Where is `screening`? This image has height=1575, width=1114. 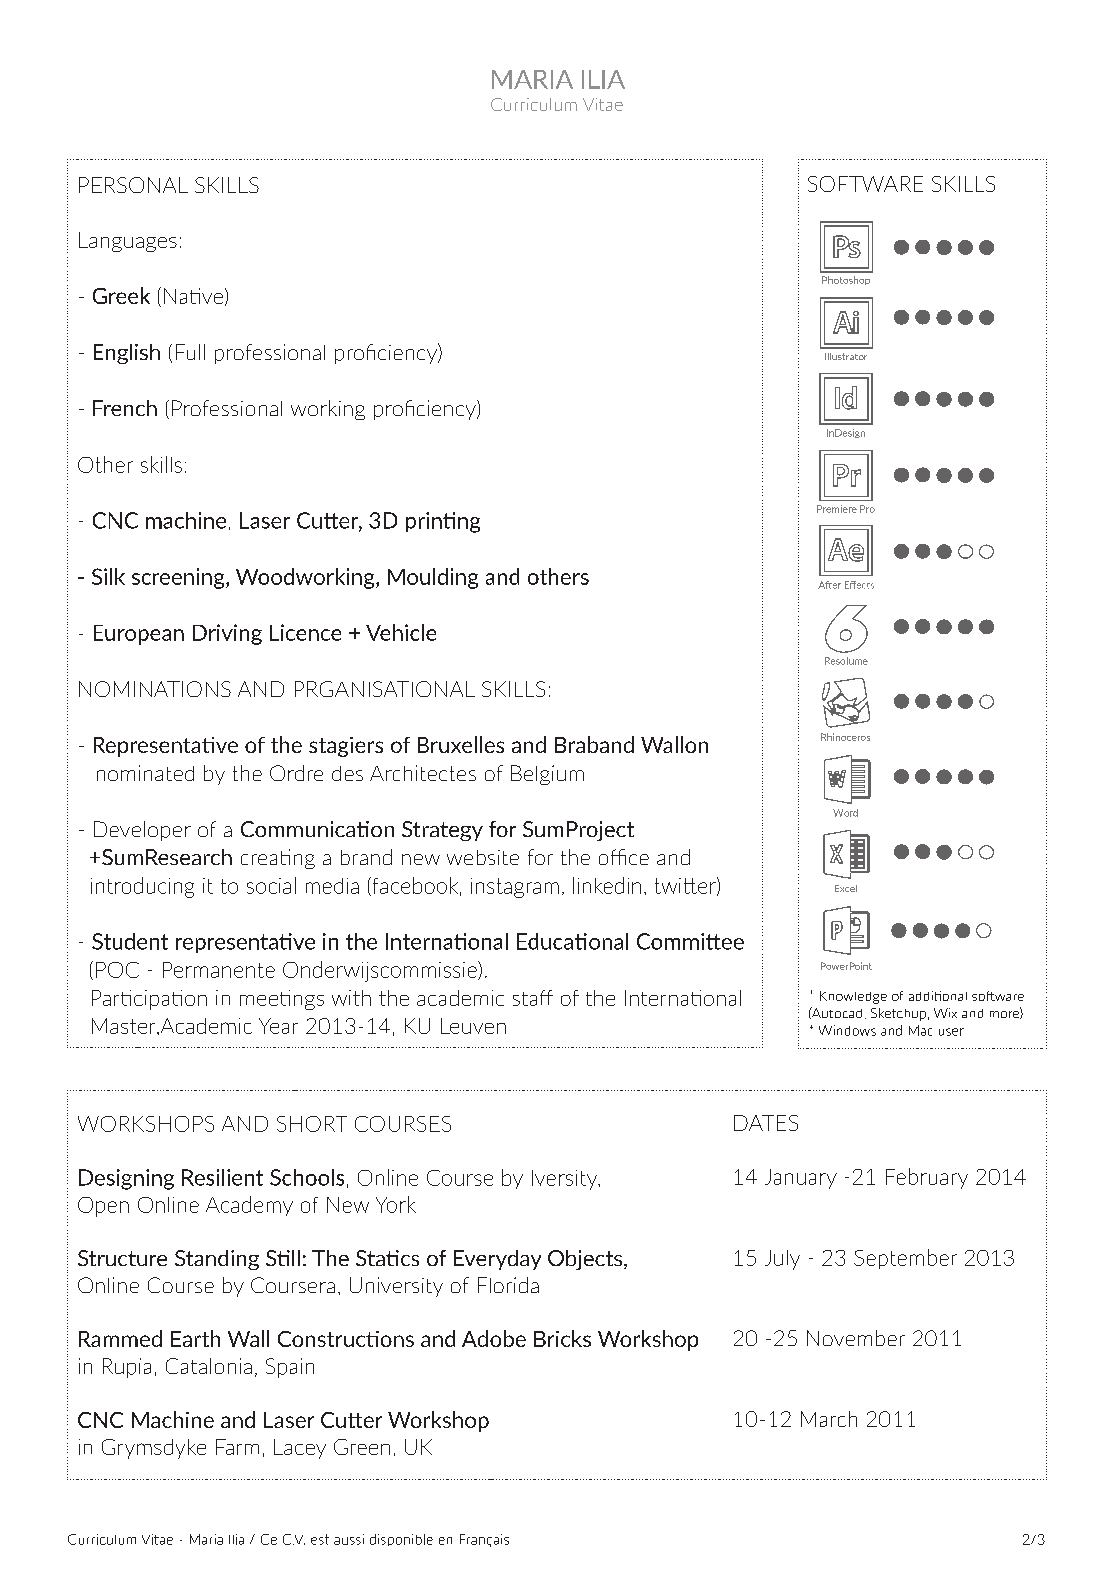 screening is located at coordinates (179, 578).
